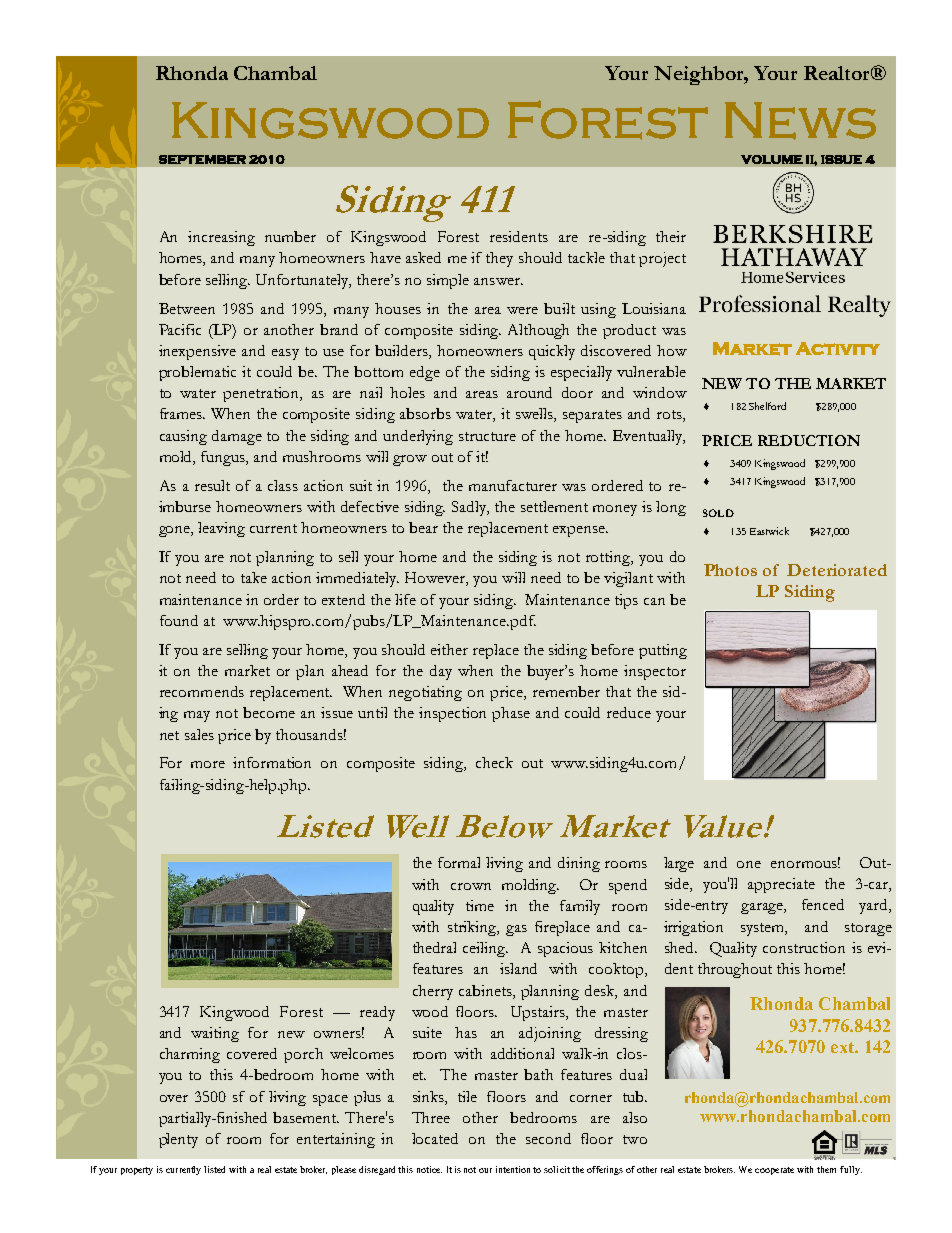 This page has width=952, height=1233. What do you see at coordinates (774, 1171) in the page?
I see `cooperate` at bounding box center [774, 1171].
